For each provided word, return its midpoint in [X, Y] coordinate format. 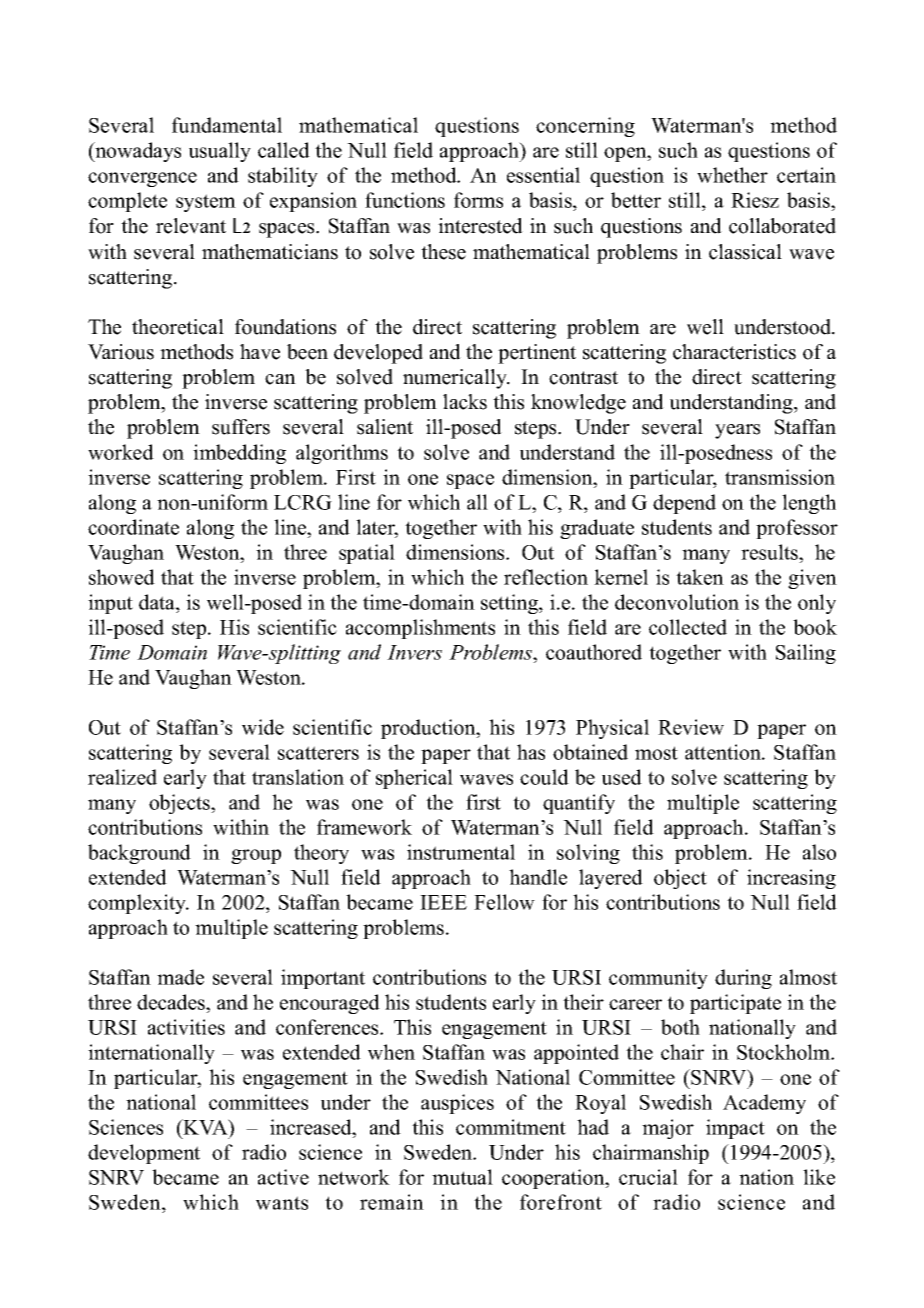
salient [385, 427]
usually [220, 152]
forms [478, 200]
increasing [791, 879]
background [139, 854]
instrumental [461, 852]
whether [732, 175]
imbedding [239, 454]
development [144, 1154]
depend [684, 504]
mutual [462, 1177]
